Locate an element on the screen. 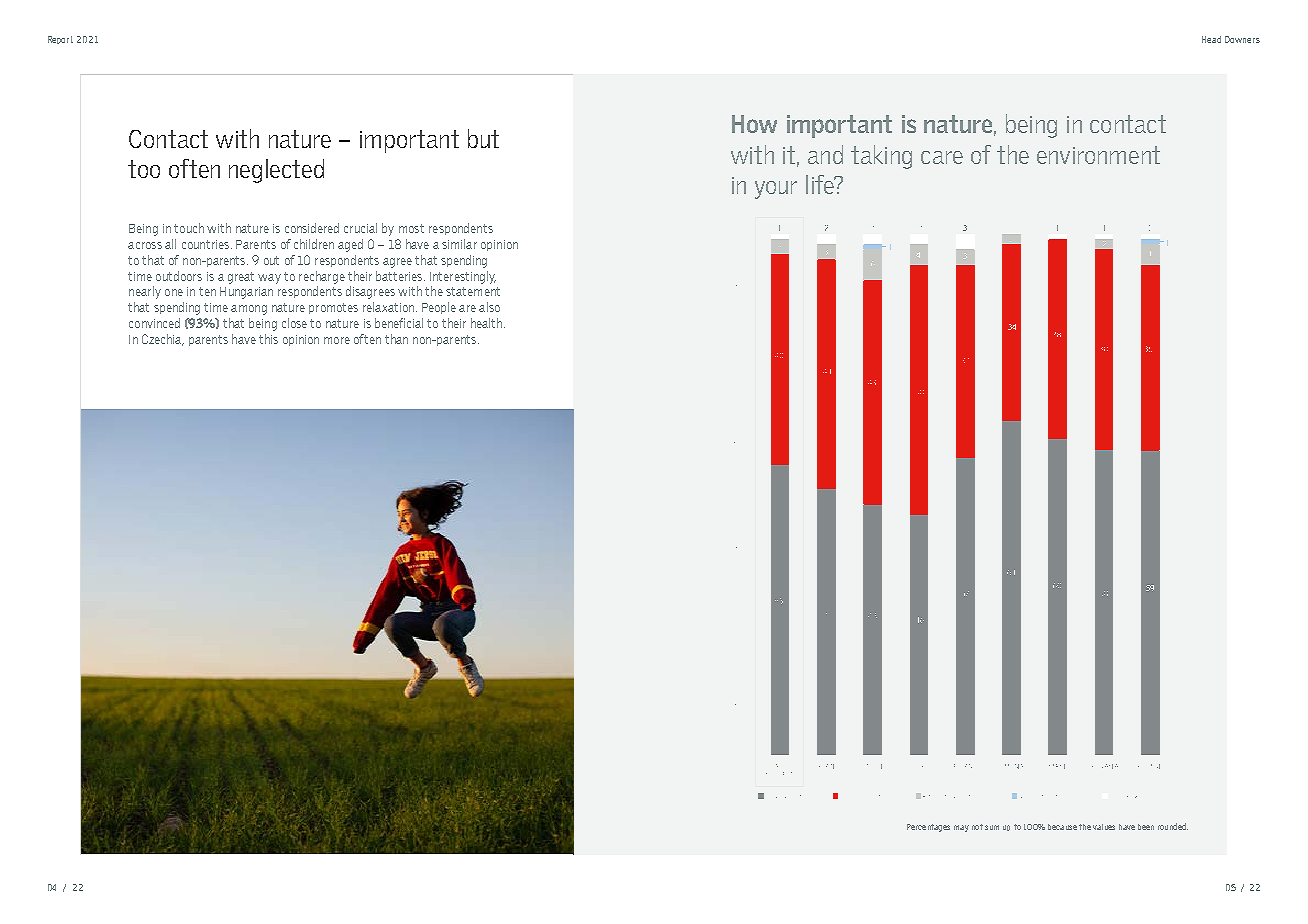 This screenshot has height=924, width=1308. Czechia is located at coordinates (163, 340).
